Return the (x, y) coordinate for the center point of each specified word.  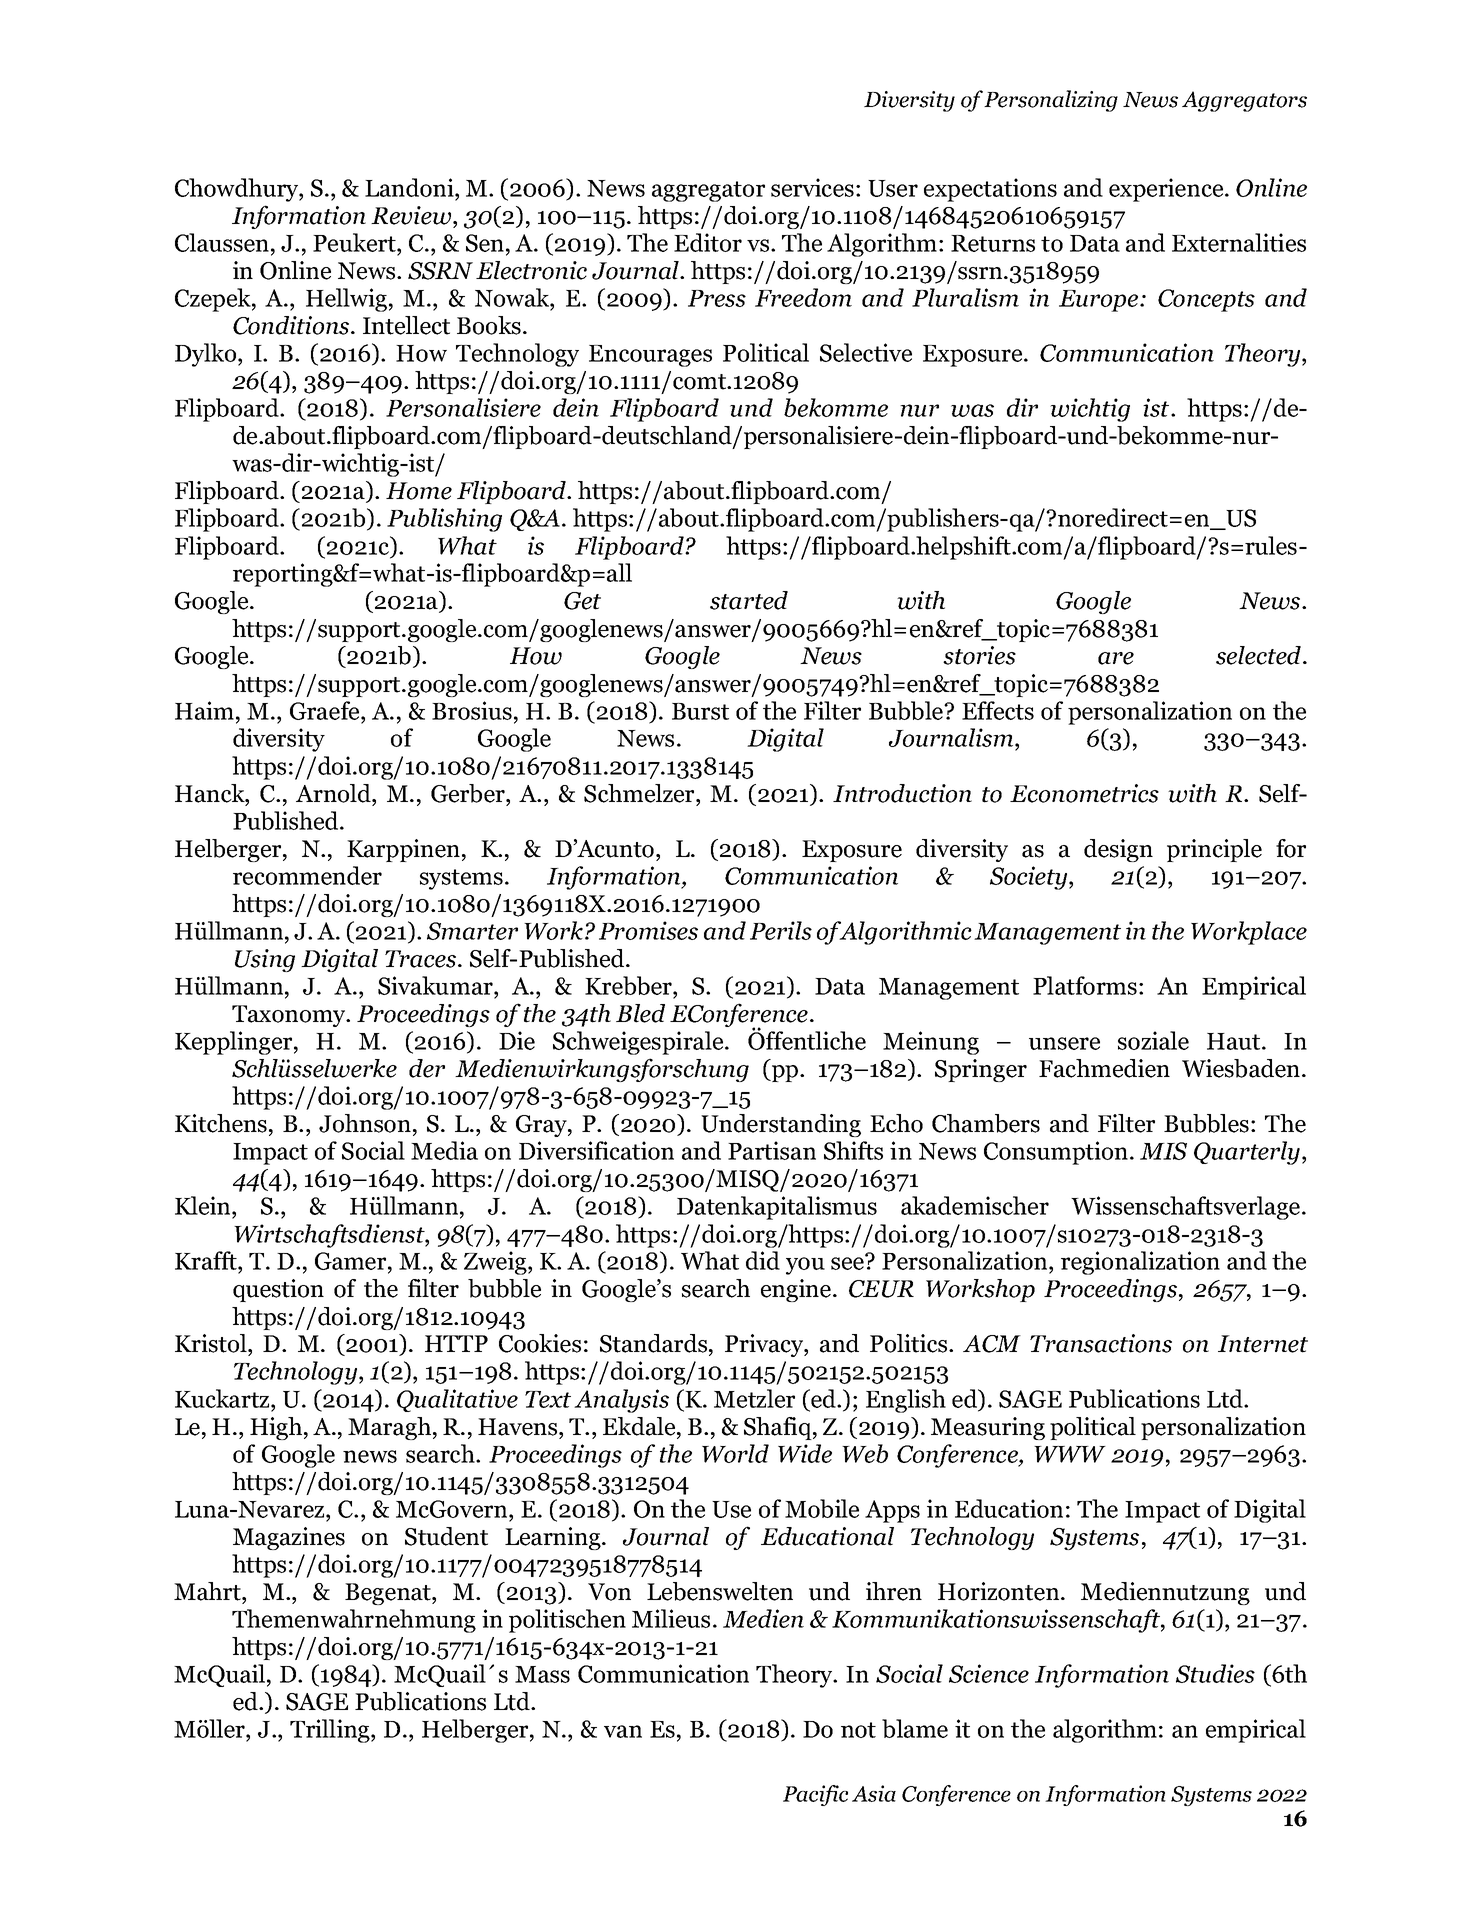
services (812, 187)
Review (412, 215)
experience (1167, 190)
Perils (781, 930)
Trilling (331, 1731)
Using (265, 960)
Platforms (1085, 985)
